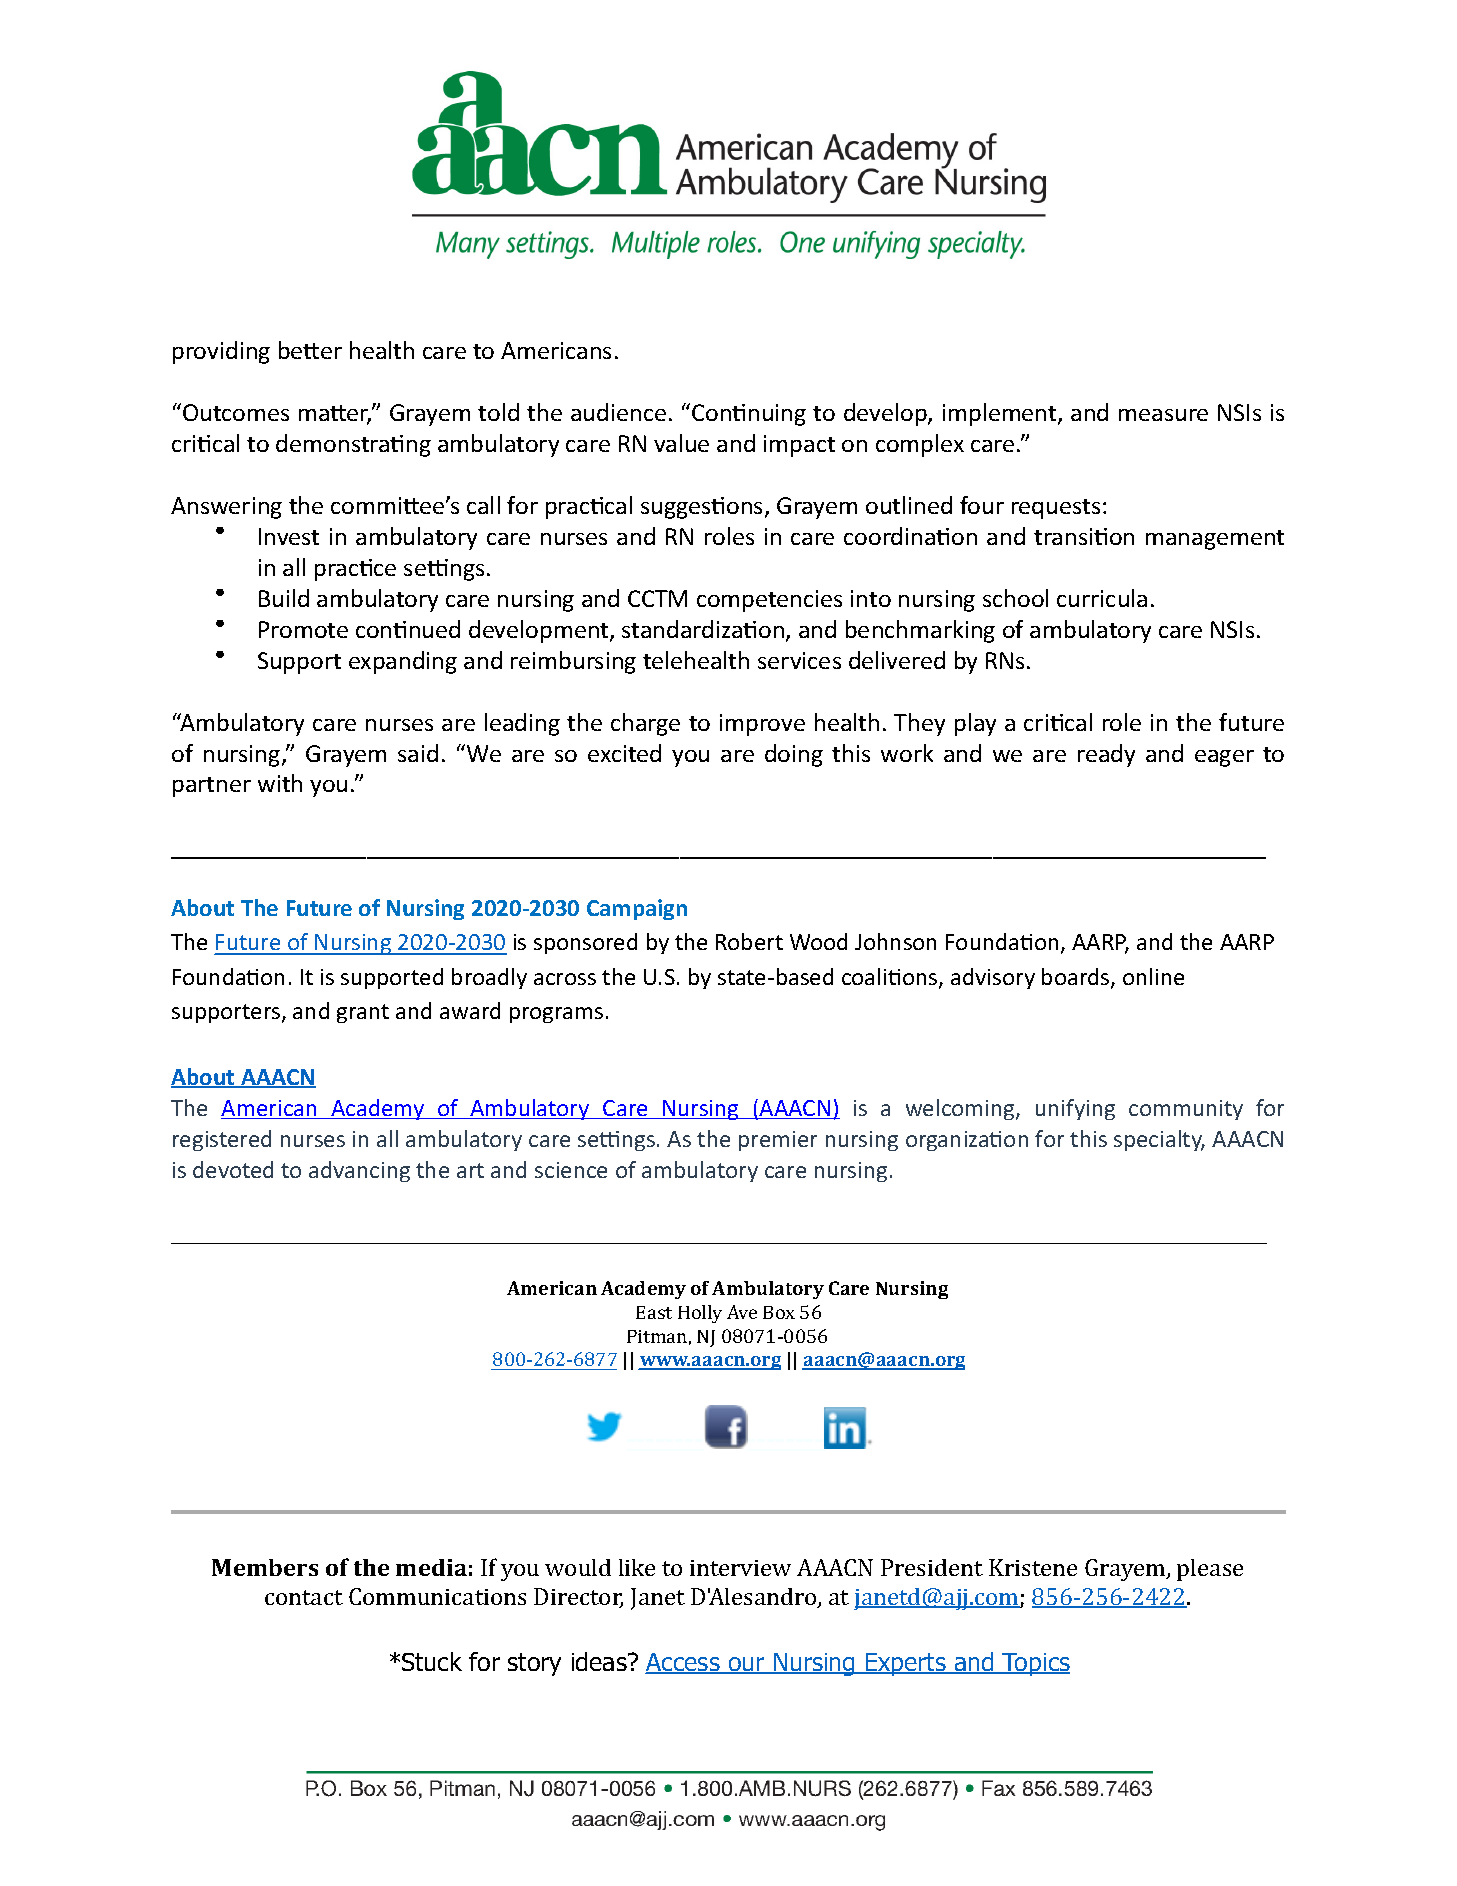 The width and height of the screenshot is (1457, 1886). What do you see at coordinates (1163, 415) in the screenshot?
I see `measure` at bounding box center [1163, 415].
